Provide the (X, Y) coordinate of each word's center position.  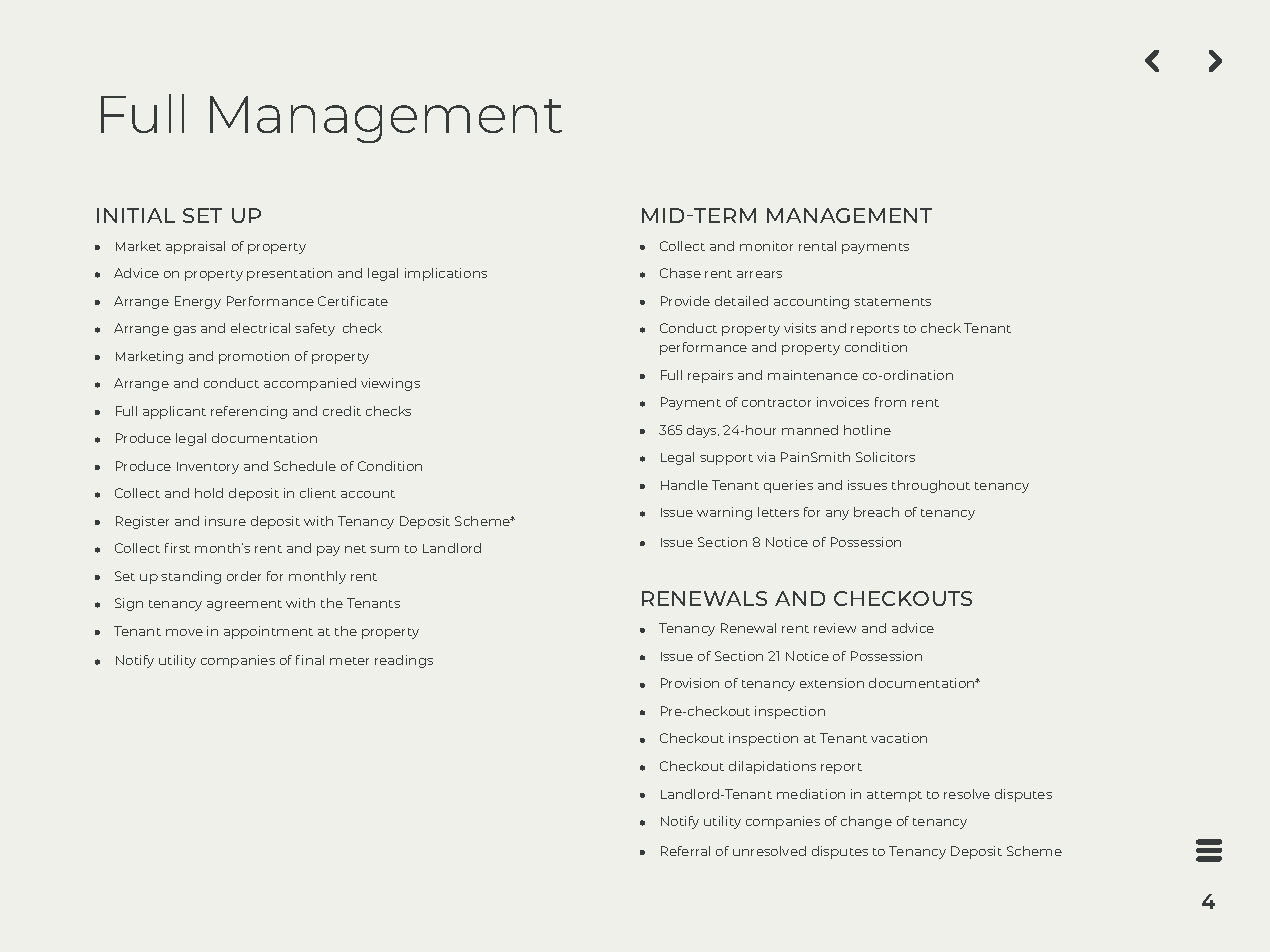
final (310, 660)
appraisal (195, 247)
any (837, 515)
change (866, 822)
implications (446, 274)
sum (384, 549)
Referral (685, 851)
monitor (766, 246)
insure (225, 521)
